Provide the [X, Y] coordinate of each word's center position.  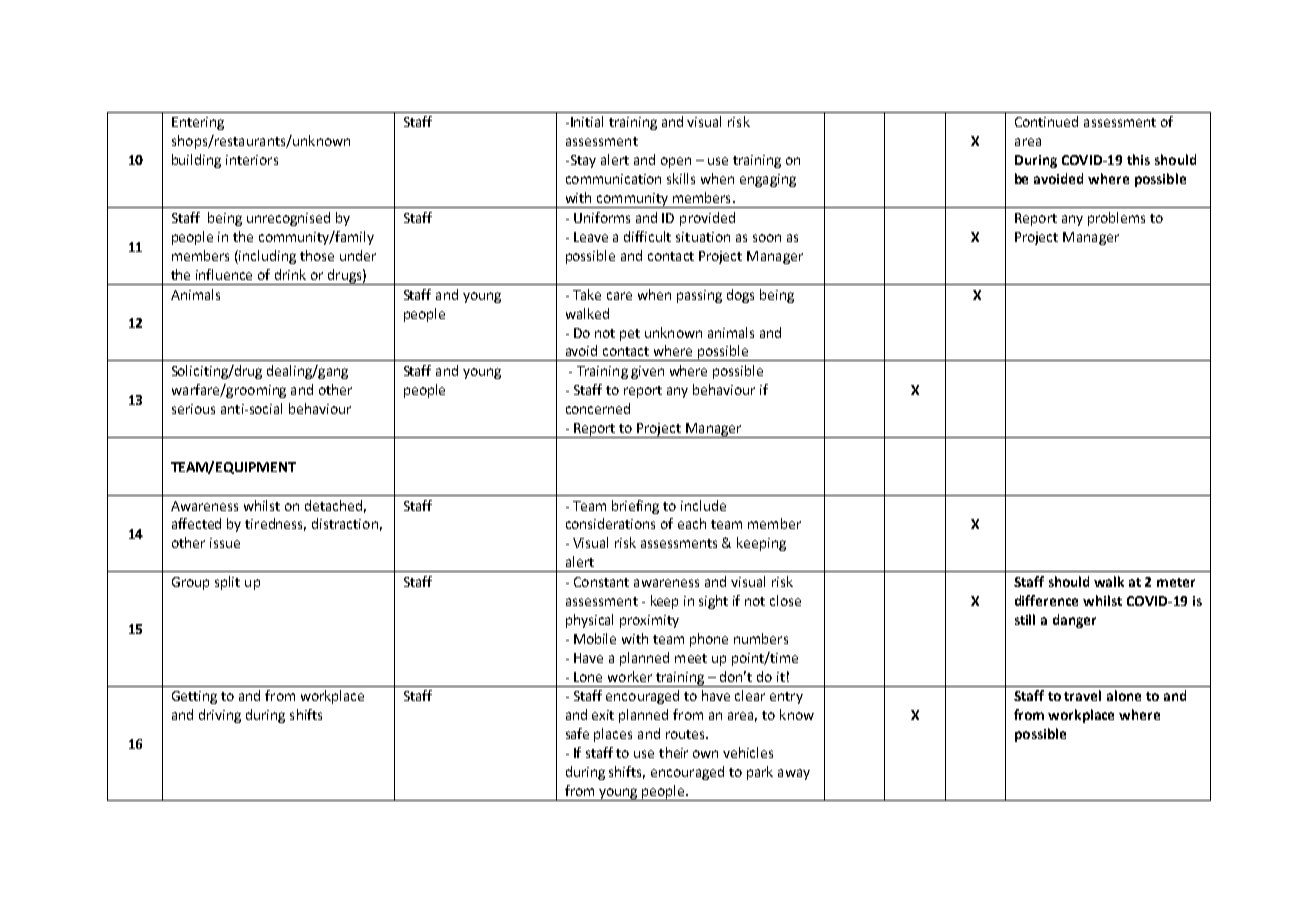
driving [220, 716]
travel [1082, 695]
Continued [1046, 121]
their [673, 752]
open [676, 162]
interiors [252, 160]
